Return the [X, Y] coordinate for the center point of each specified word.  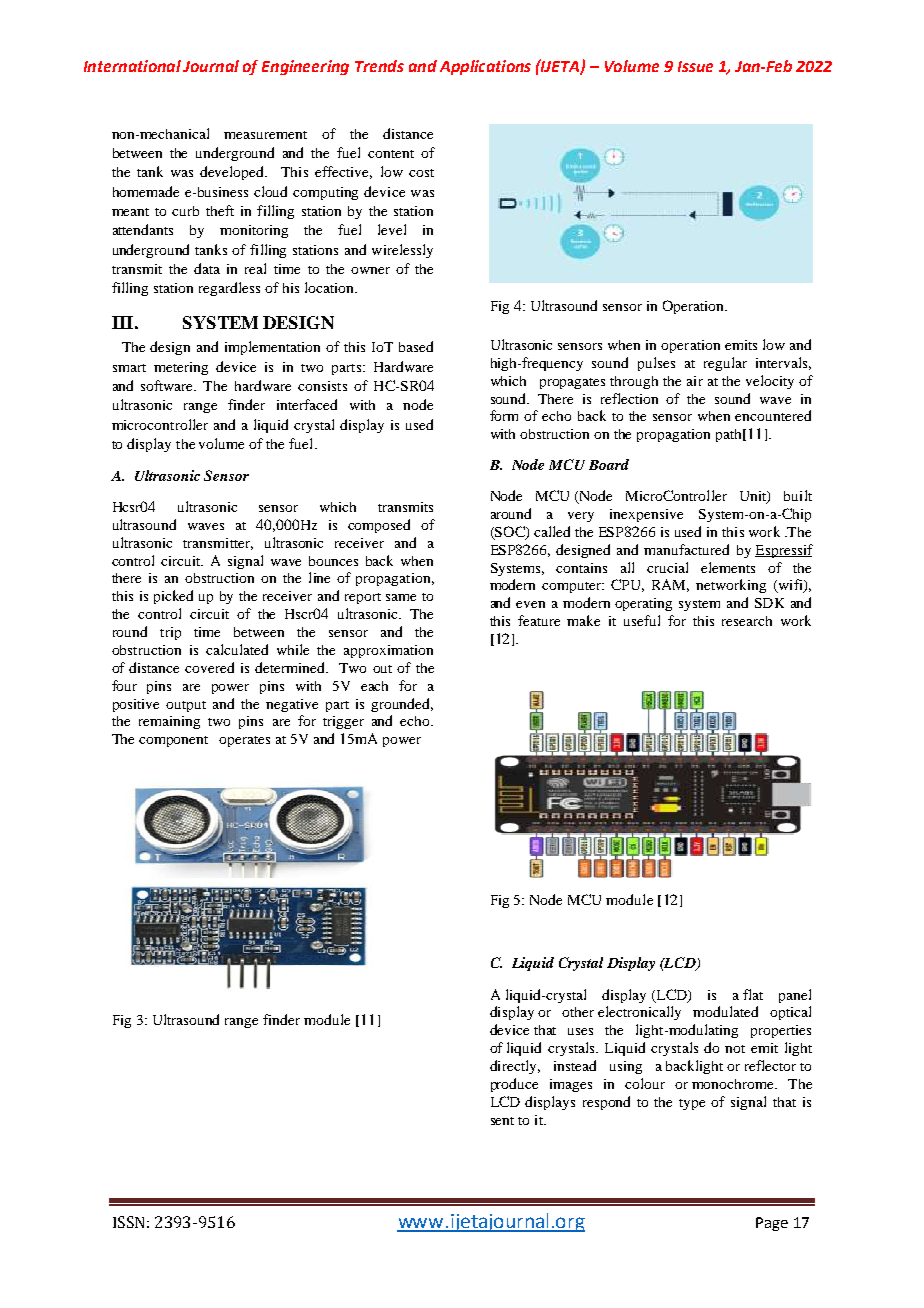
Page [772, 1224]
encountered [773, 415]
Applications [485, 67]
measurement [265, 135]
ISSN [128, 1222]
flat [753, 994]
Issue [695, 66]
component [173, 741]
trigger [343, 722]
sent [502, 1121]
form [504, 415]
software [168, 385]
